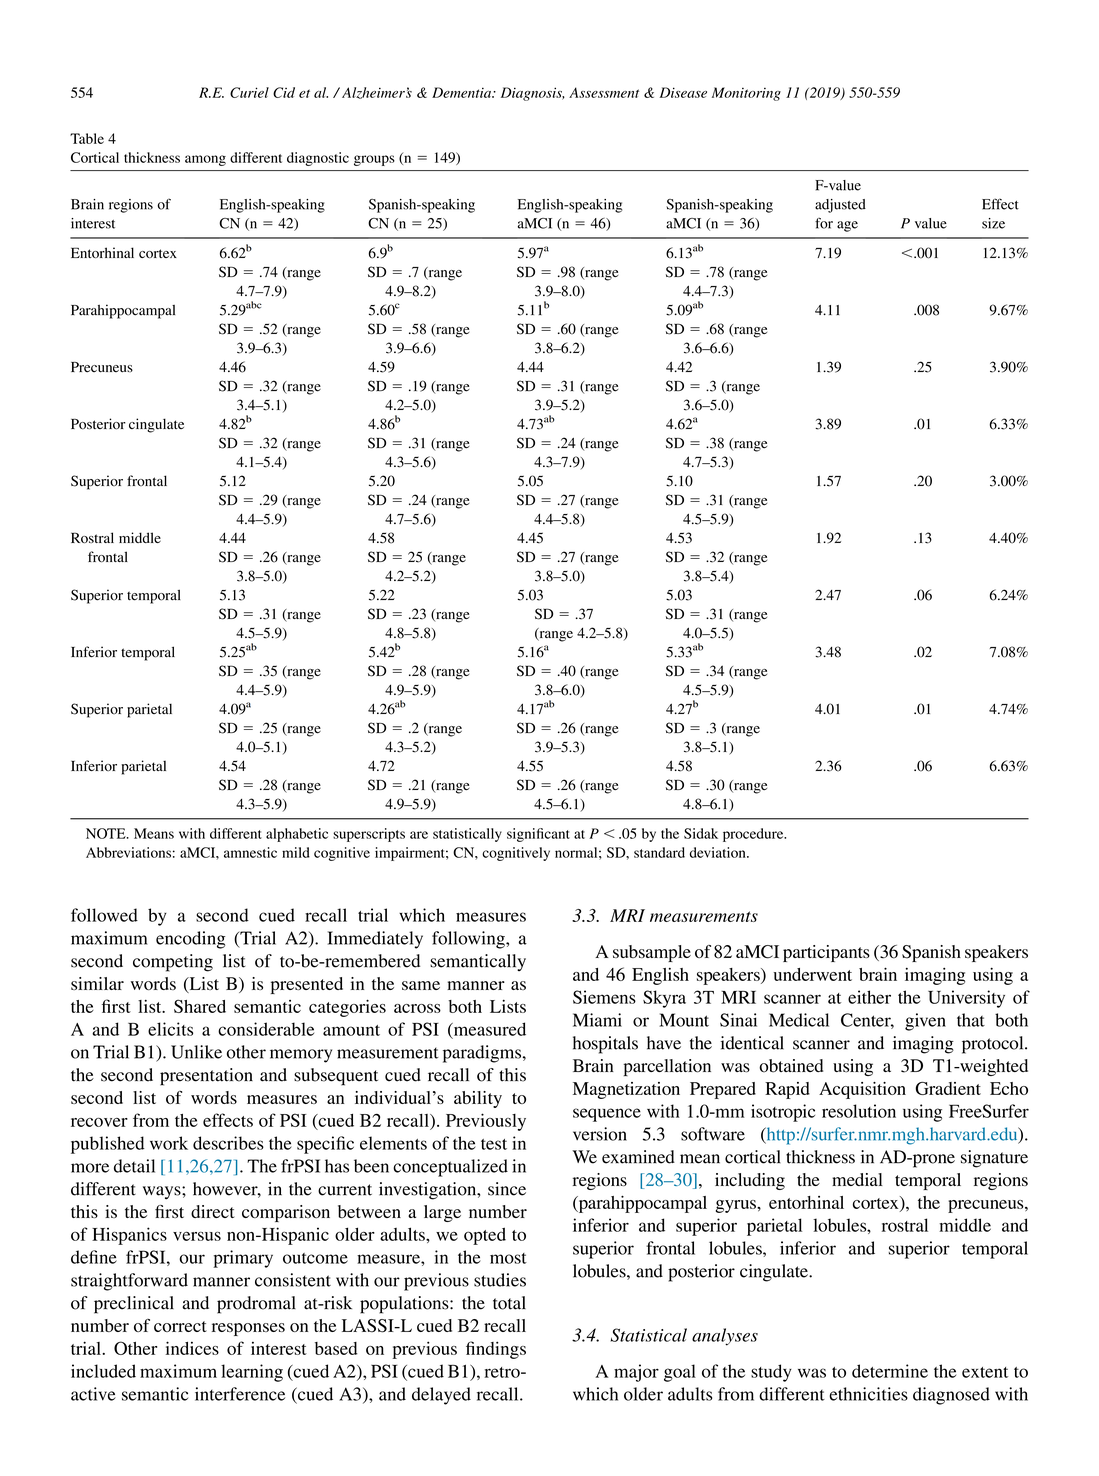  What do you see at coordinates (604, 92) in the document?
I see `Assessment` at bounding box center [604, 92].
